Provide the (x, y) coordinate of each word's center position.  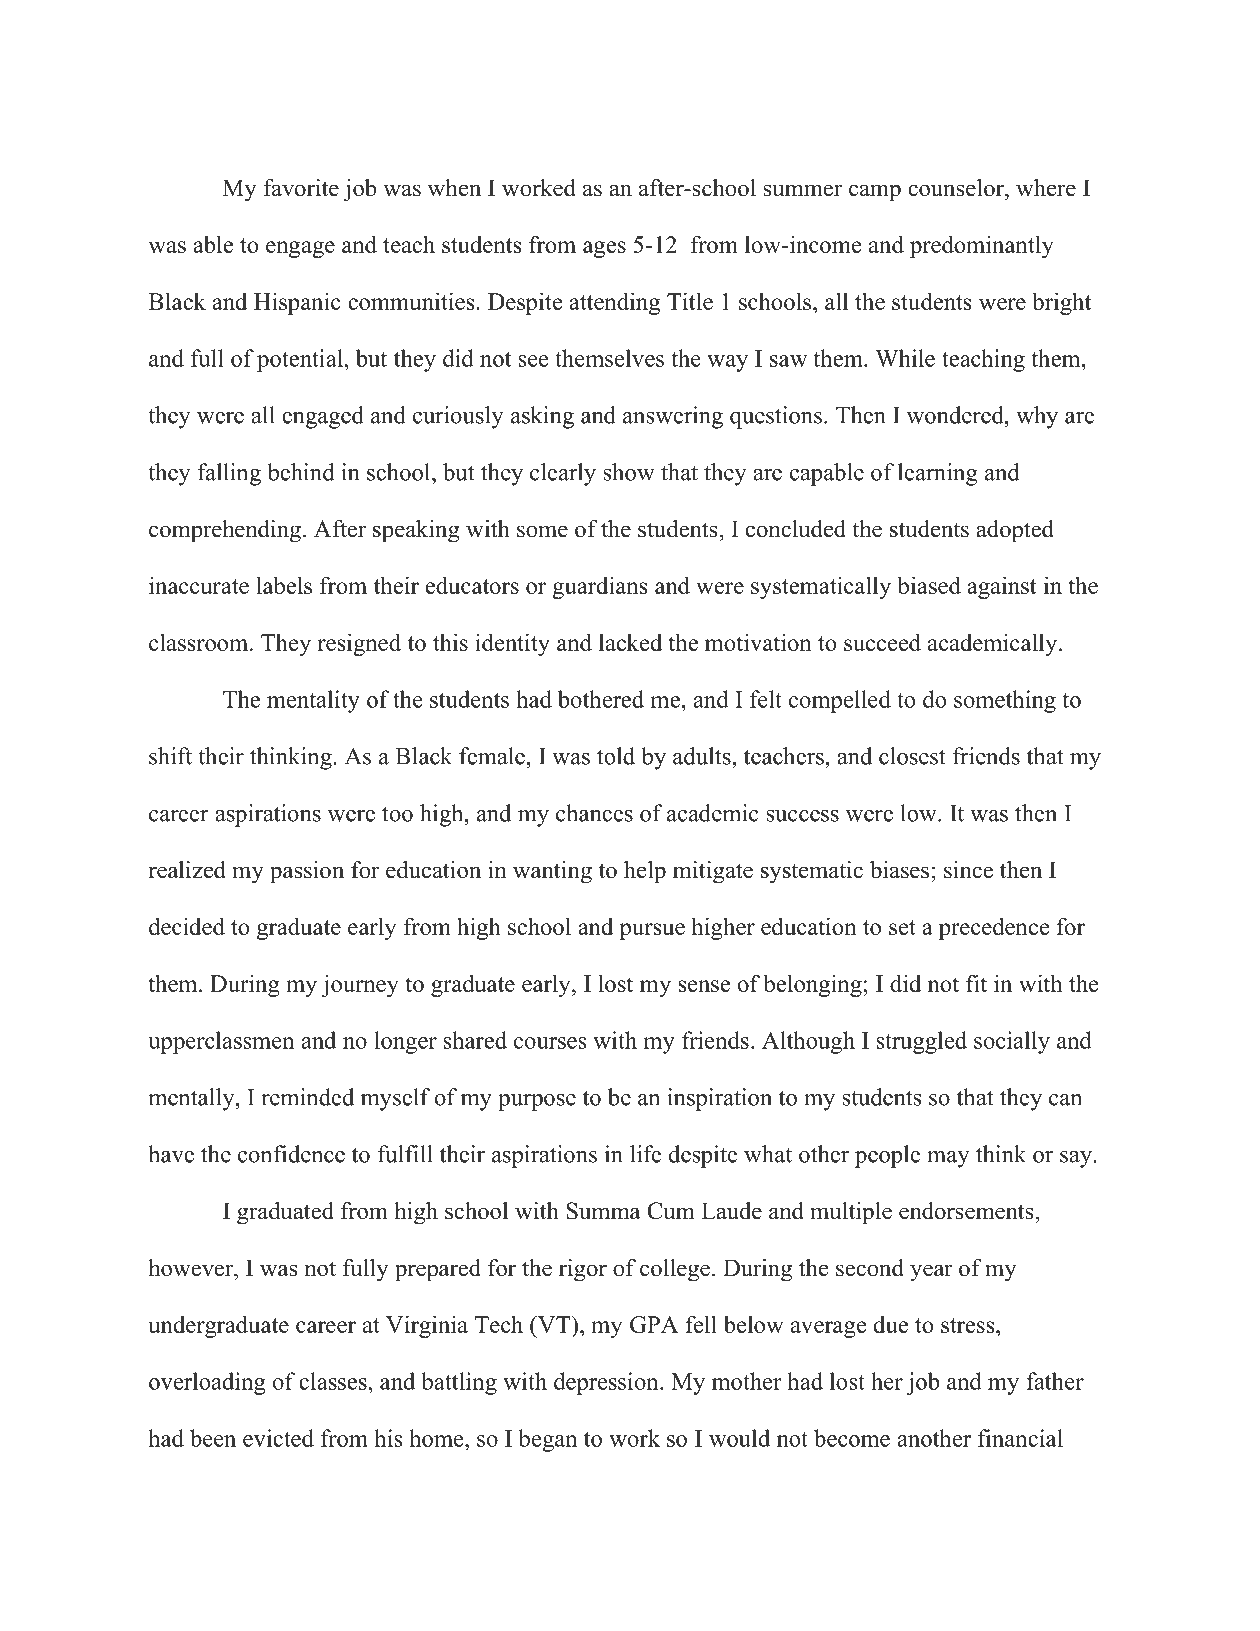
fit (976, 983)
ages (604, 249)
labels (284, 585)
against (1001, 587)
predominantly (982, 246)
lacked (630, 642)
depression (607, 1383)
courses (550, 1043)
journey (360, 985)
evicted (278, 1438)
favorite (301, 188)
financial (1020, 1438)
